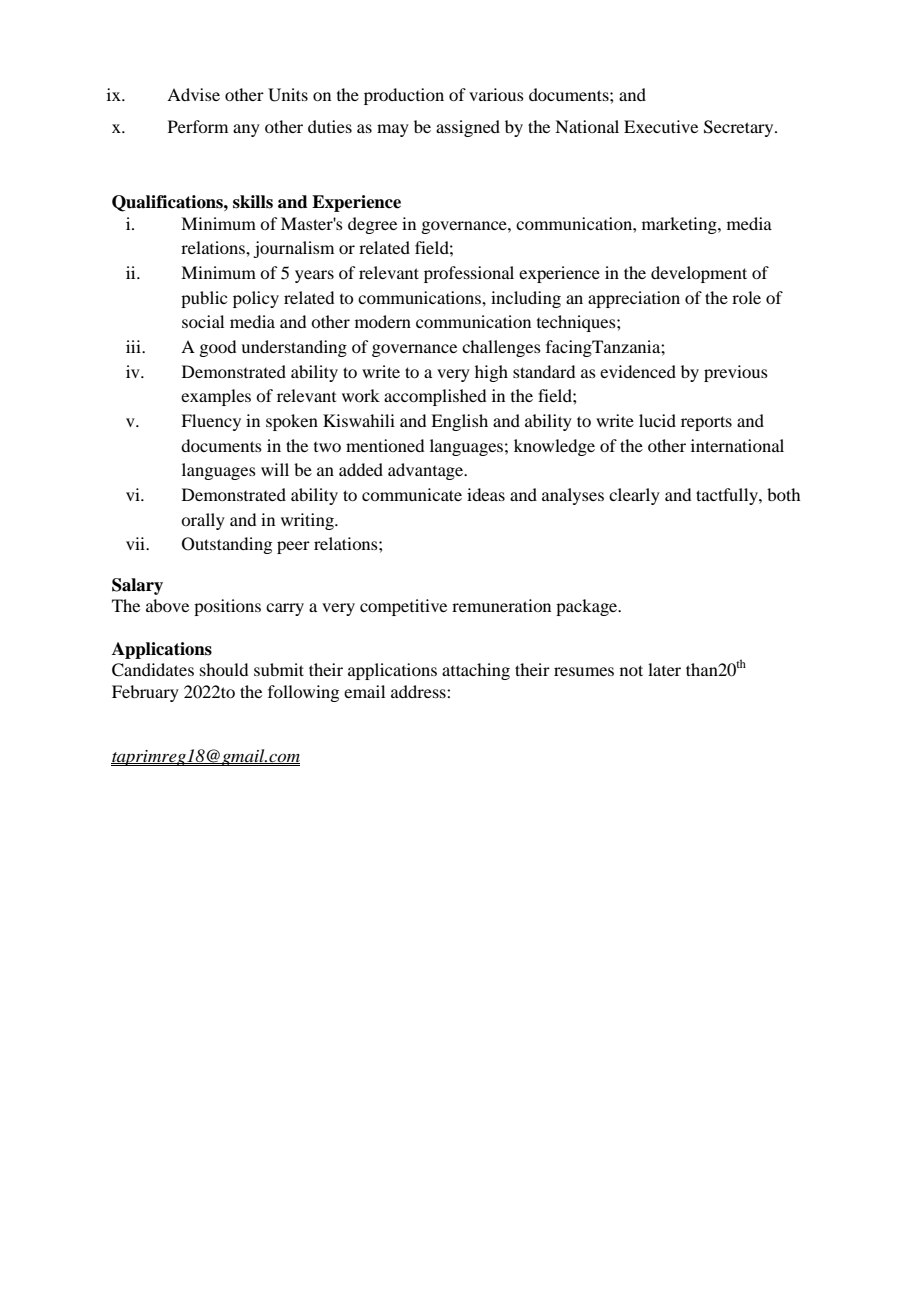 The height and width of the screenshot is (1308, 924). I want to click on tactfully, so click(728, 496).
